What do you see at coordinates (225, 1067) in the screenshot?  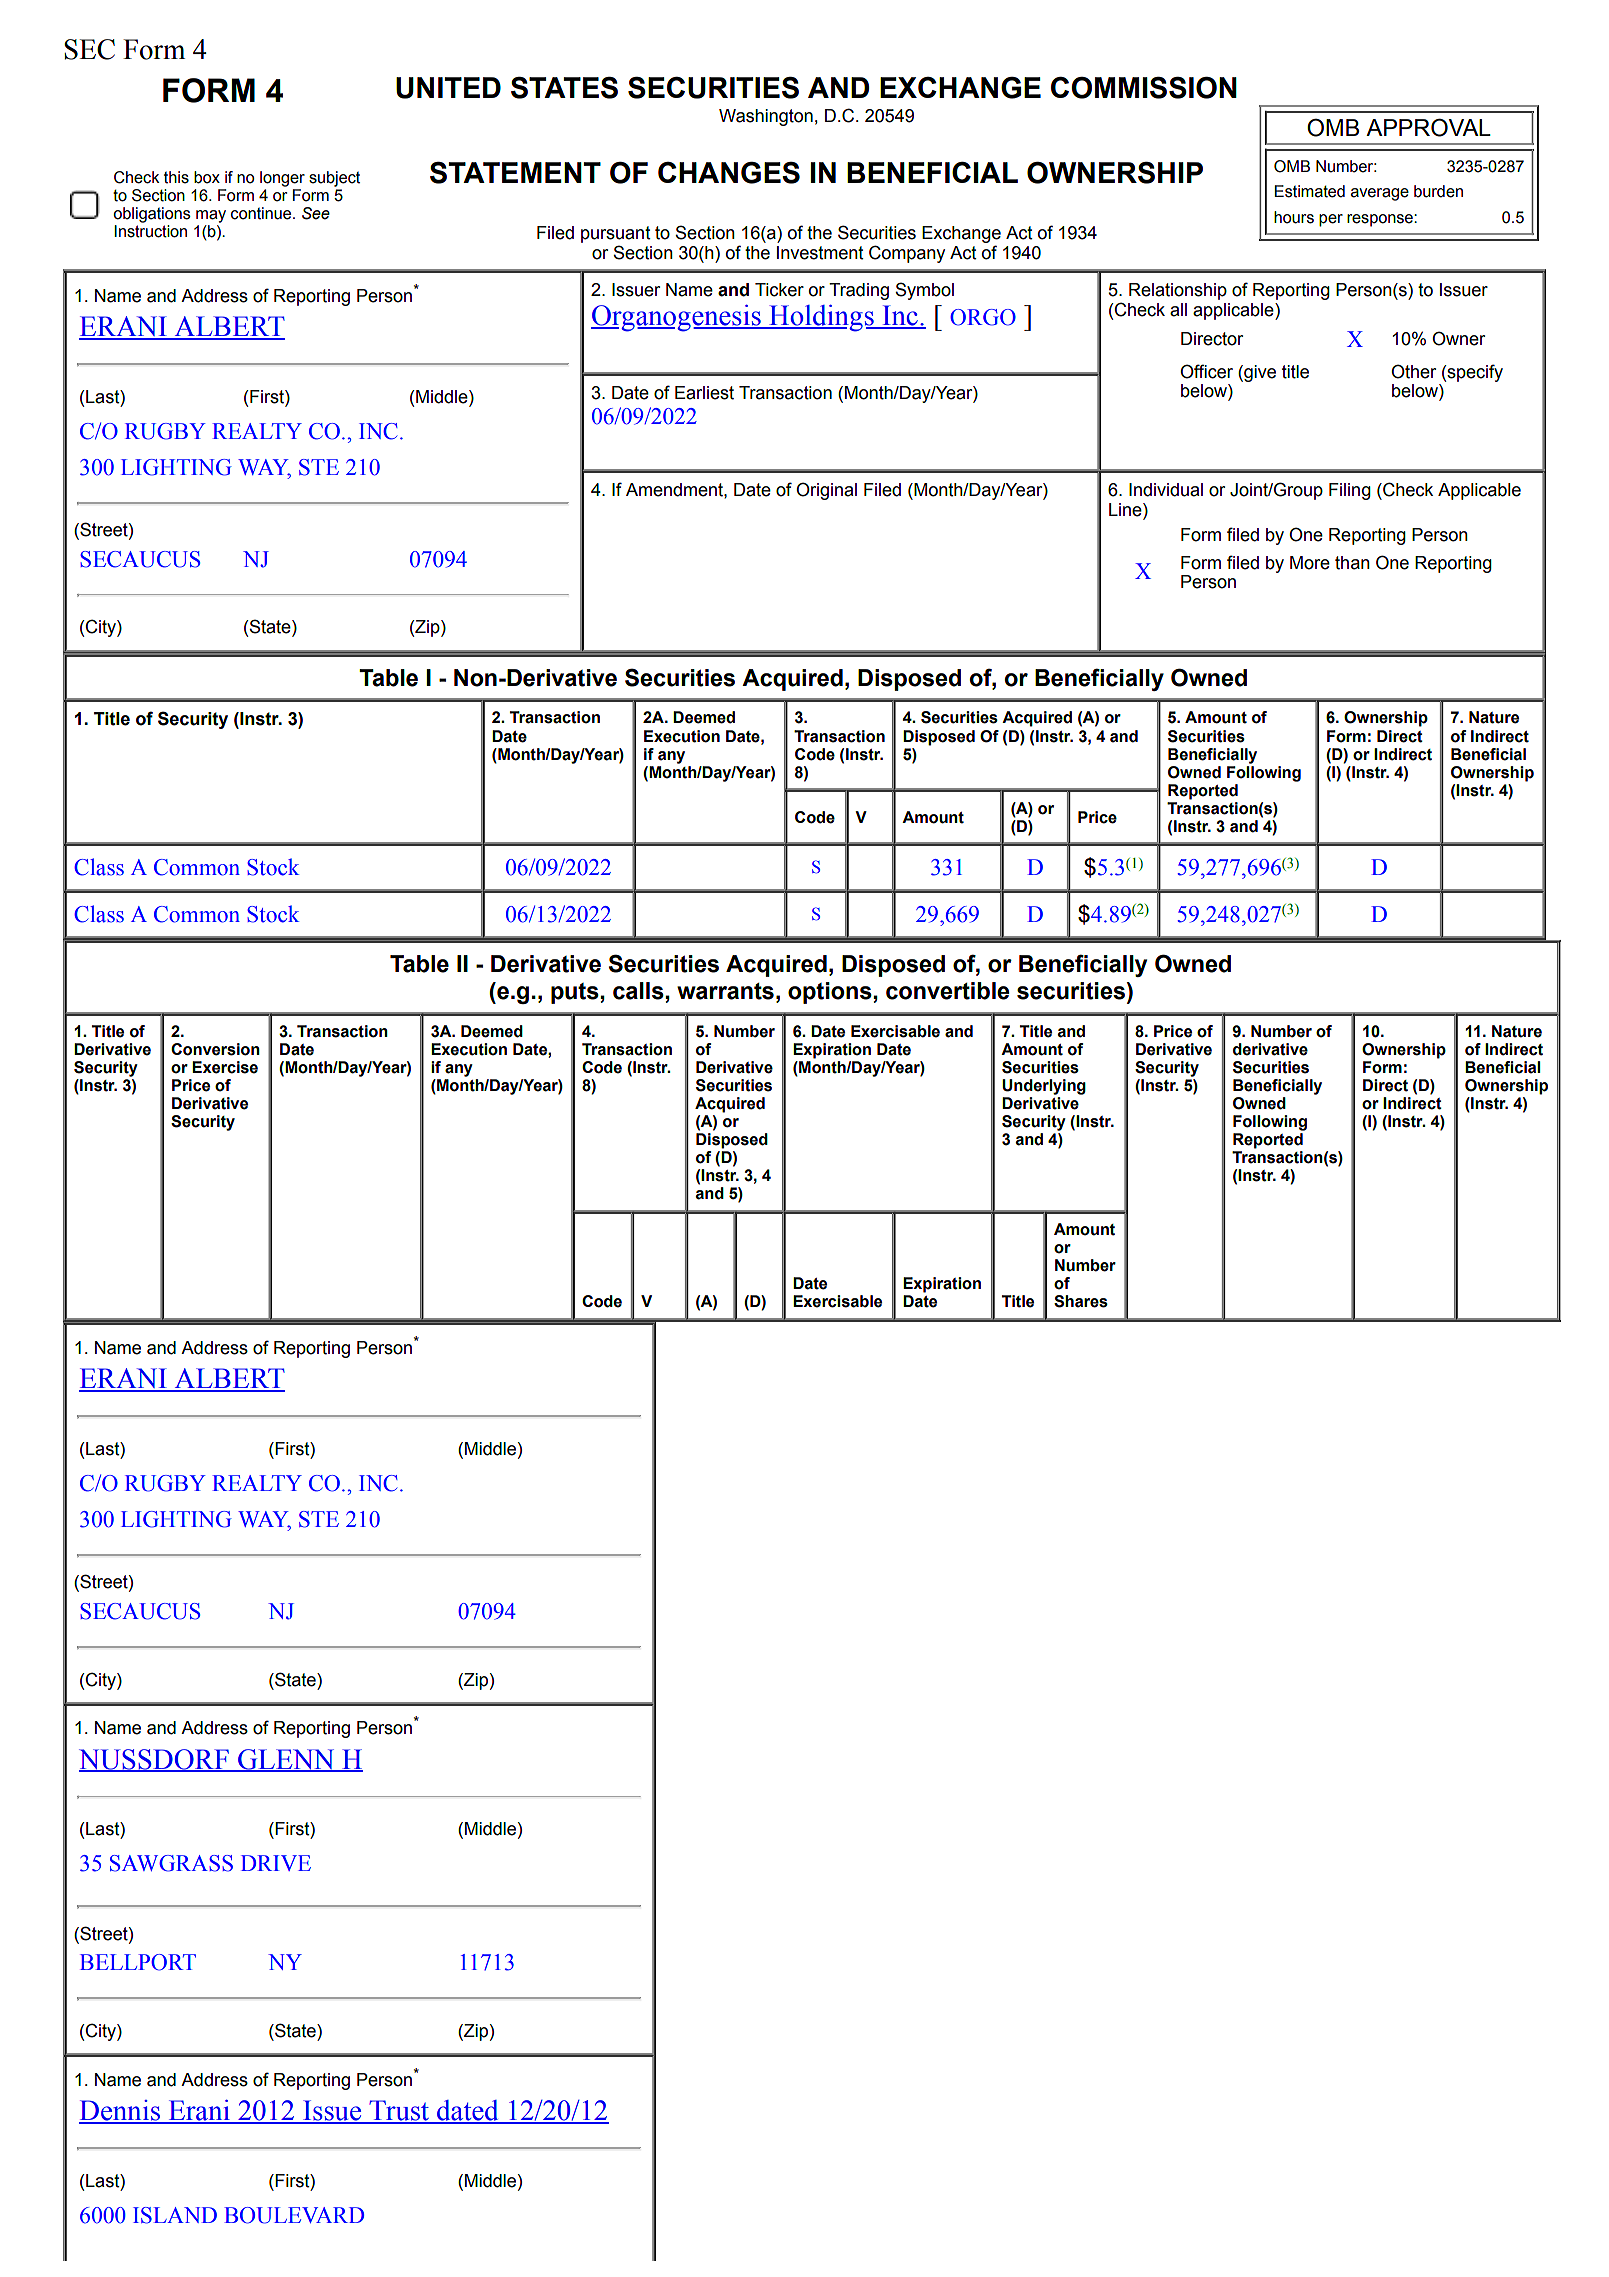 I see `Exercise` at bounding box center [225, 1067].
